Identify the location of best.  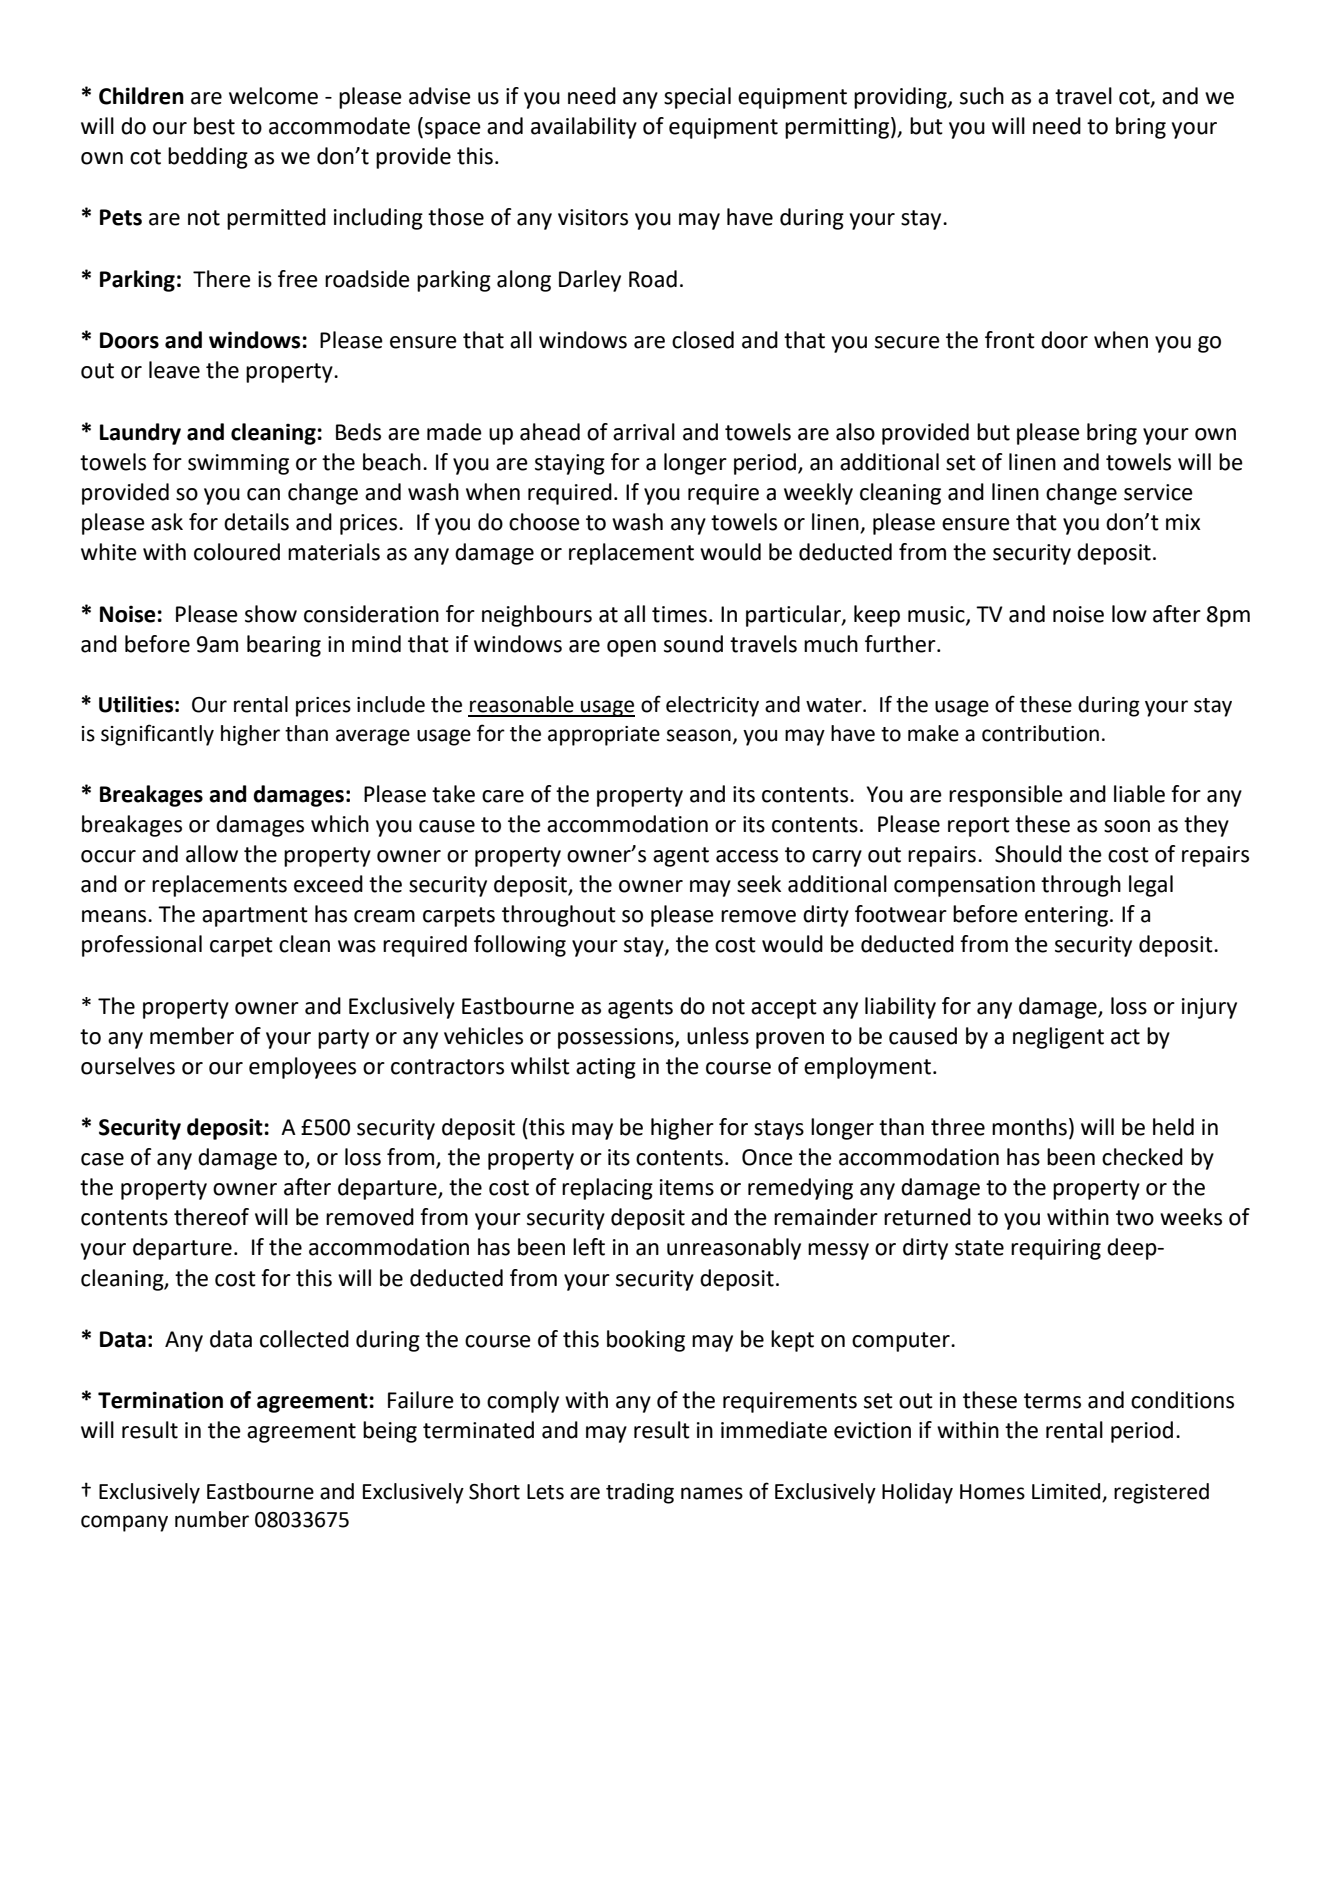
(214, 126).
